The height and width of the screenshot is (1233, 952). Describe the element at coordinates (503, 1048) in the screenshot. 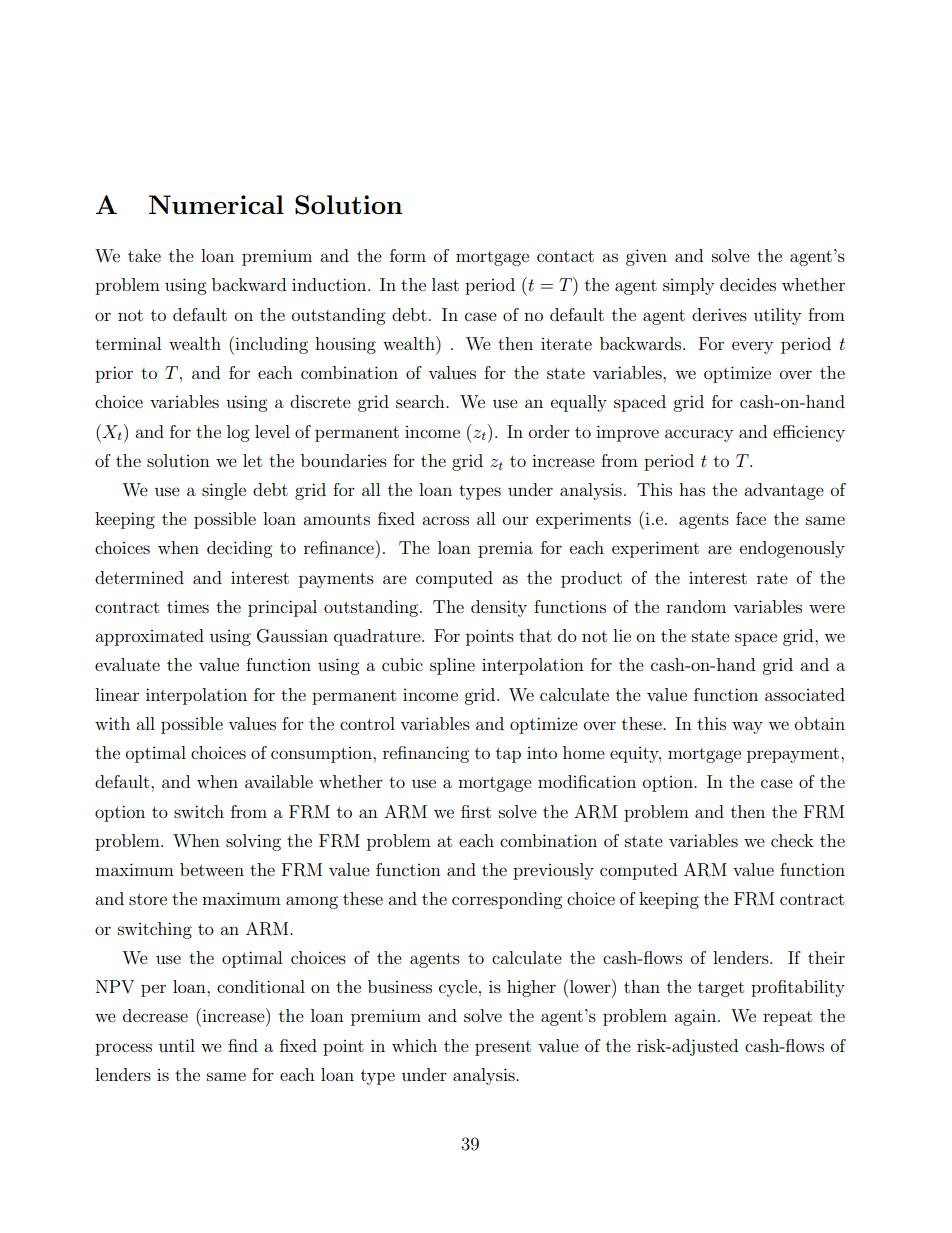

I see `present` at that location.
